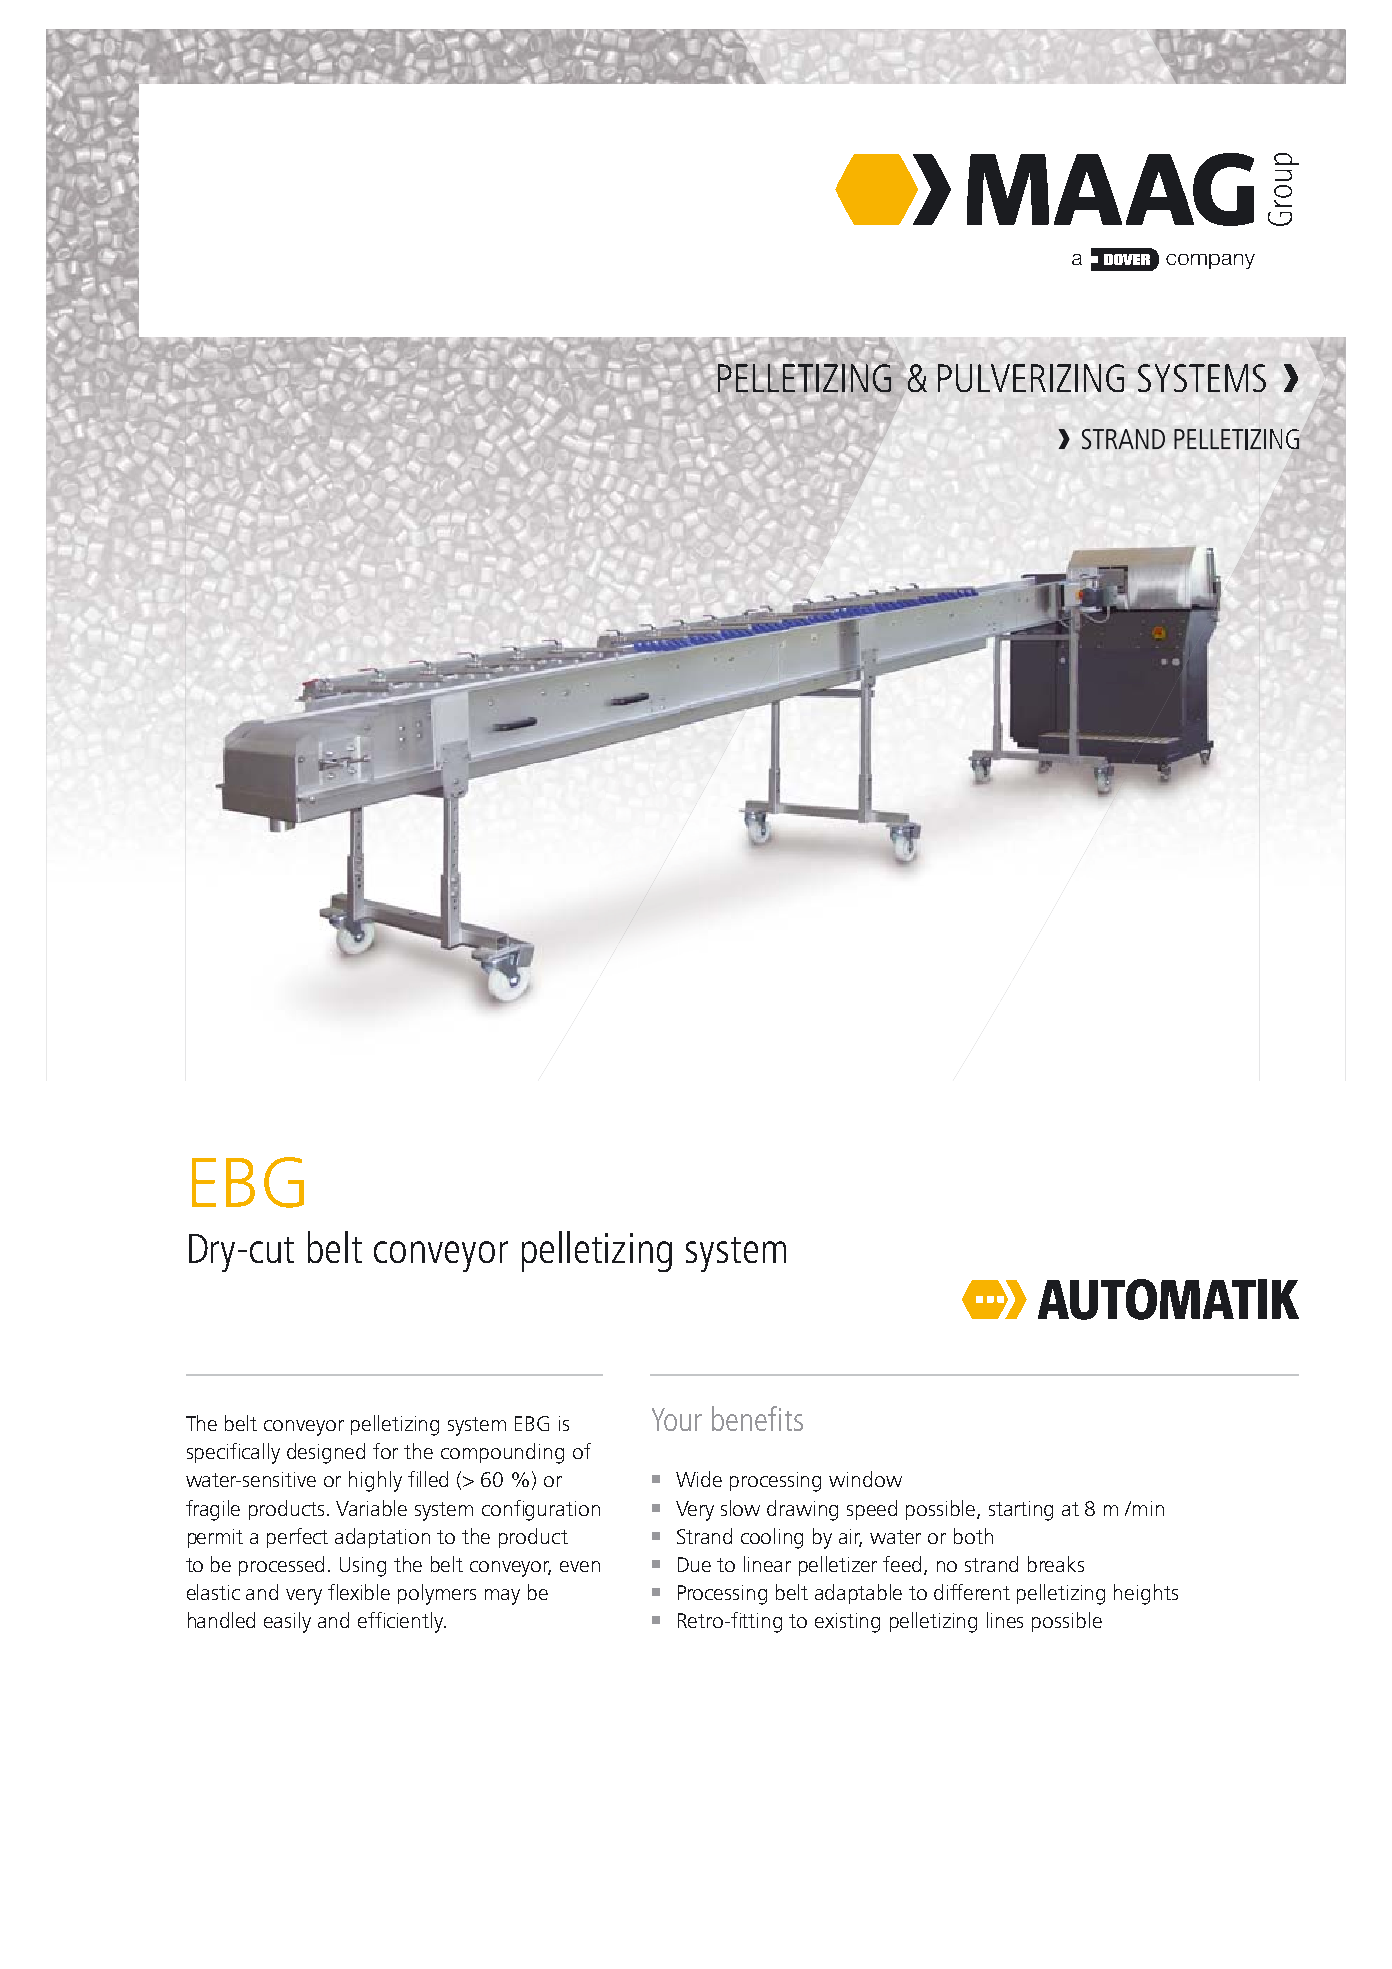  I want to click on Variable, so click(371, 1508).
